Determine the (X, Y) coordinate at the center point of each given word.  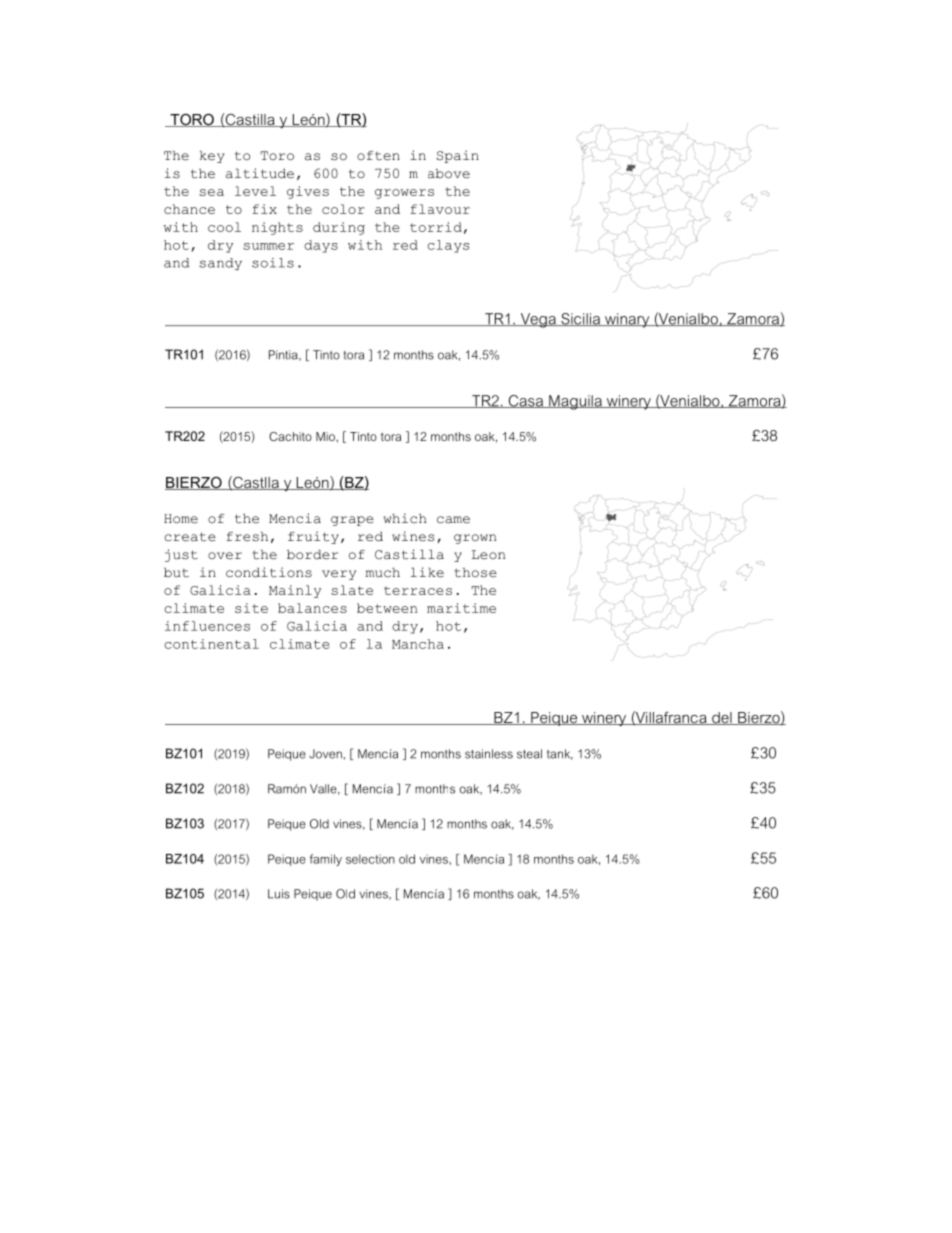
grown (475, 539)
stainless (489, 754)
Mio (326, 436)
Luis (279, 894)
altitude (260, 173)
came (453, 520)
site (251, 608)
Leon (488, 555)
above (449, 174)
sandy (220, 264)
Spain (458, 156)
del (722, 718)
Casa (525, 401)
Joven (326, 754)
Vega (538, 320)
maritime (461, 608)
